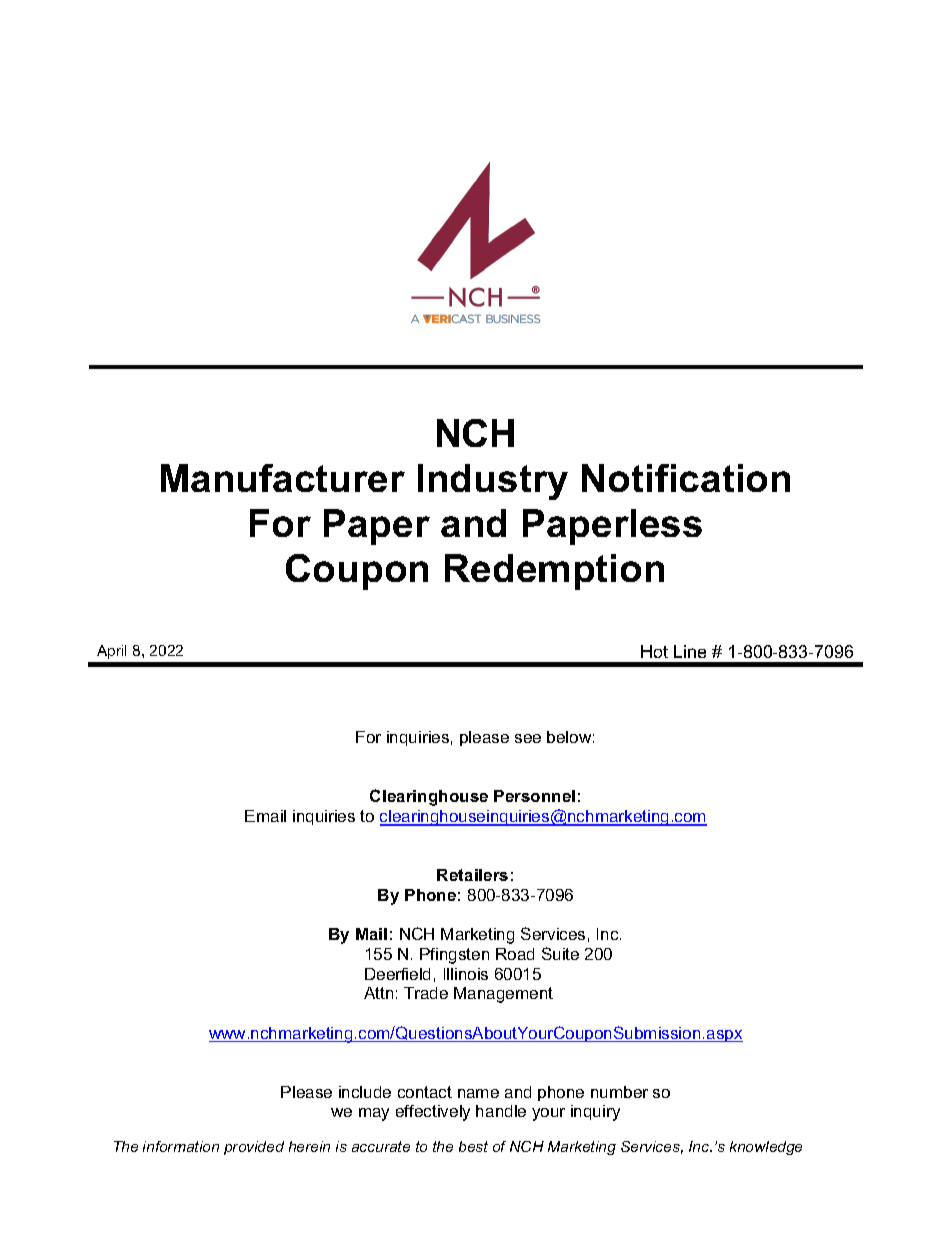 The image size is (952, 1233). Describe the element at coordinates (472, 875) in the screenshot. I see `Retailers` at that location.
